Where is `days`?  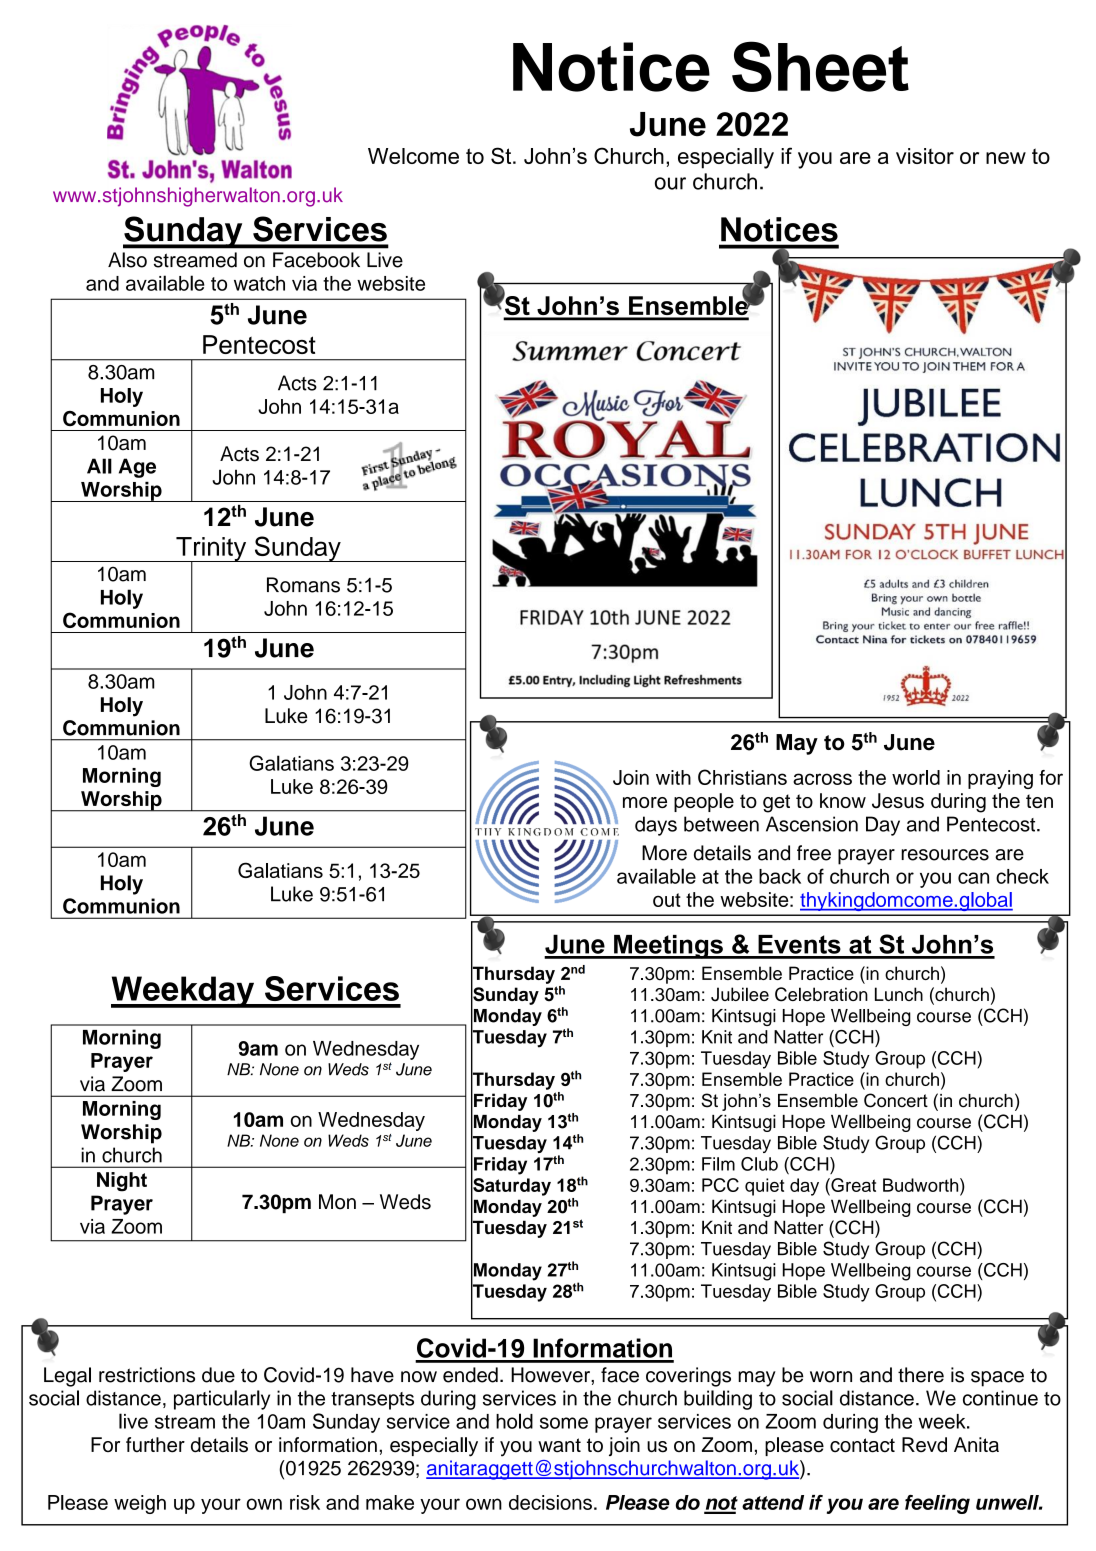 days is located at coordinates (656, 826).
